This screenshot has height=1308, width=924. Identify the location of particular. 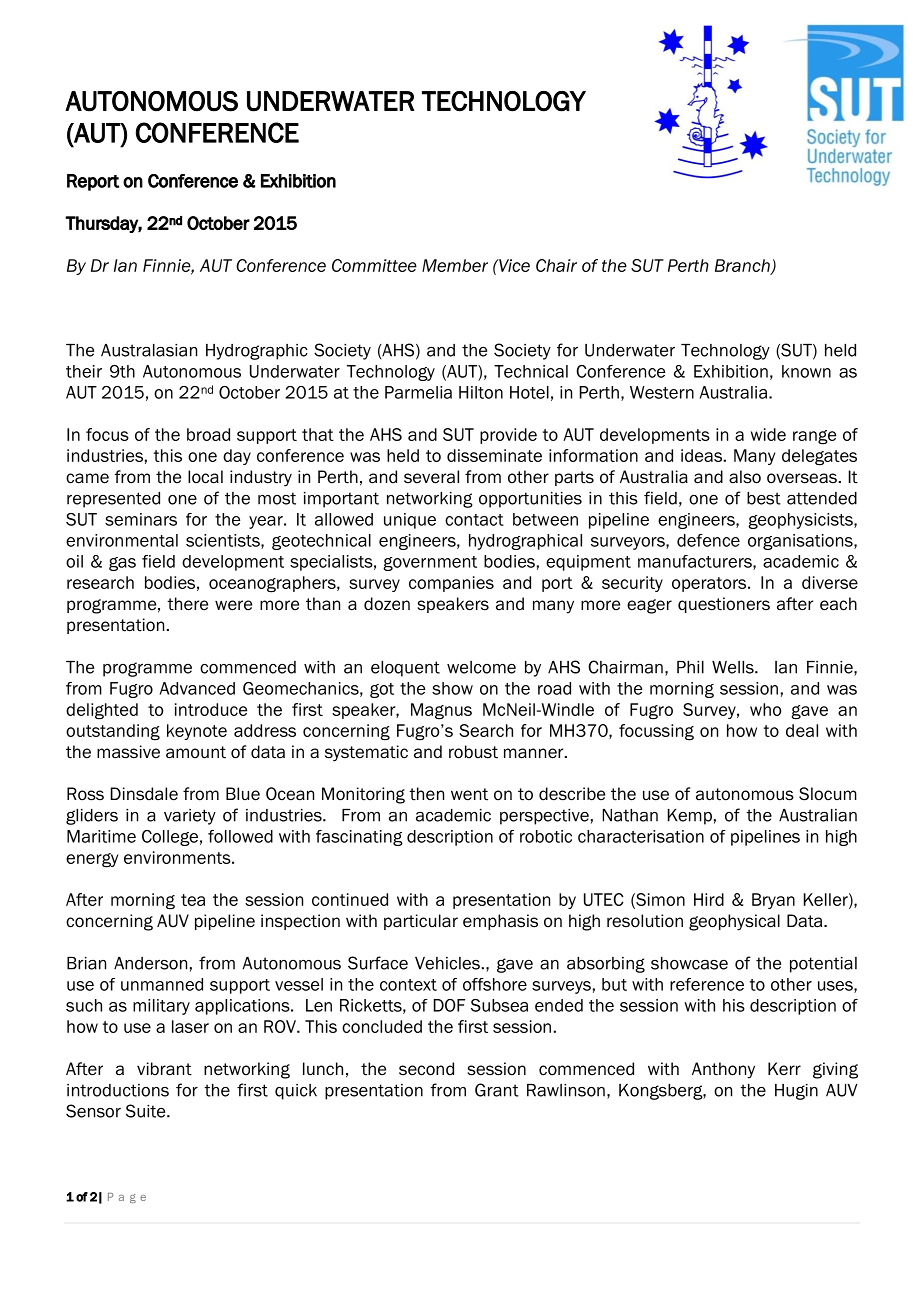
(421, 922).
